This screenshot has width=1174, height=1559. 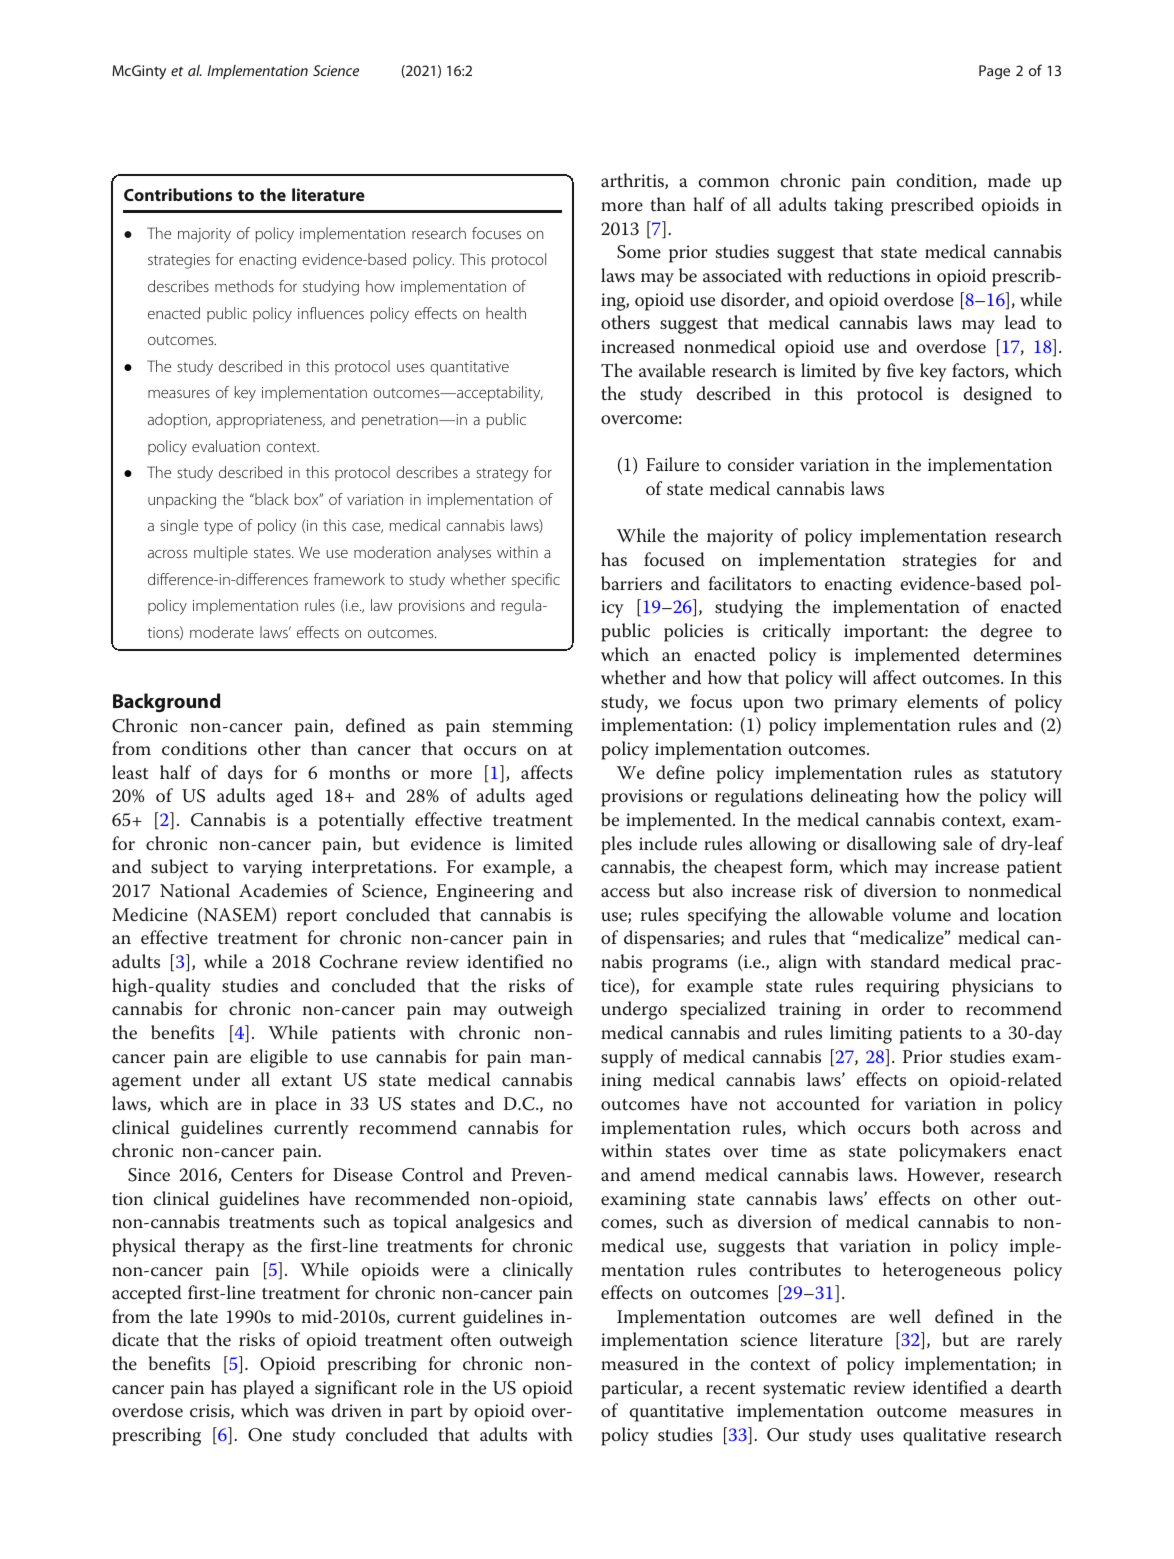 I want to click on stemming, so click(x=533, y=728).
